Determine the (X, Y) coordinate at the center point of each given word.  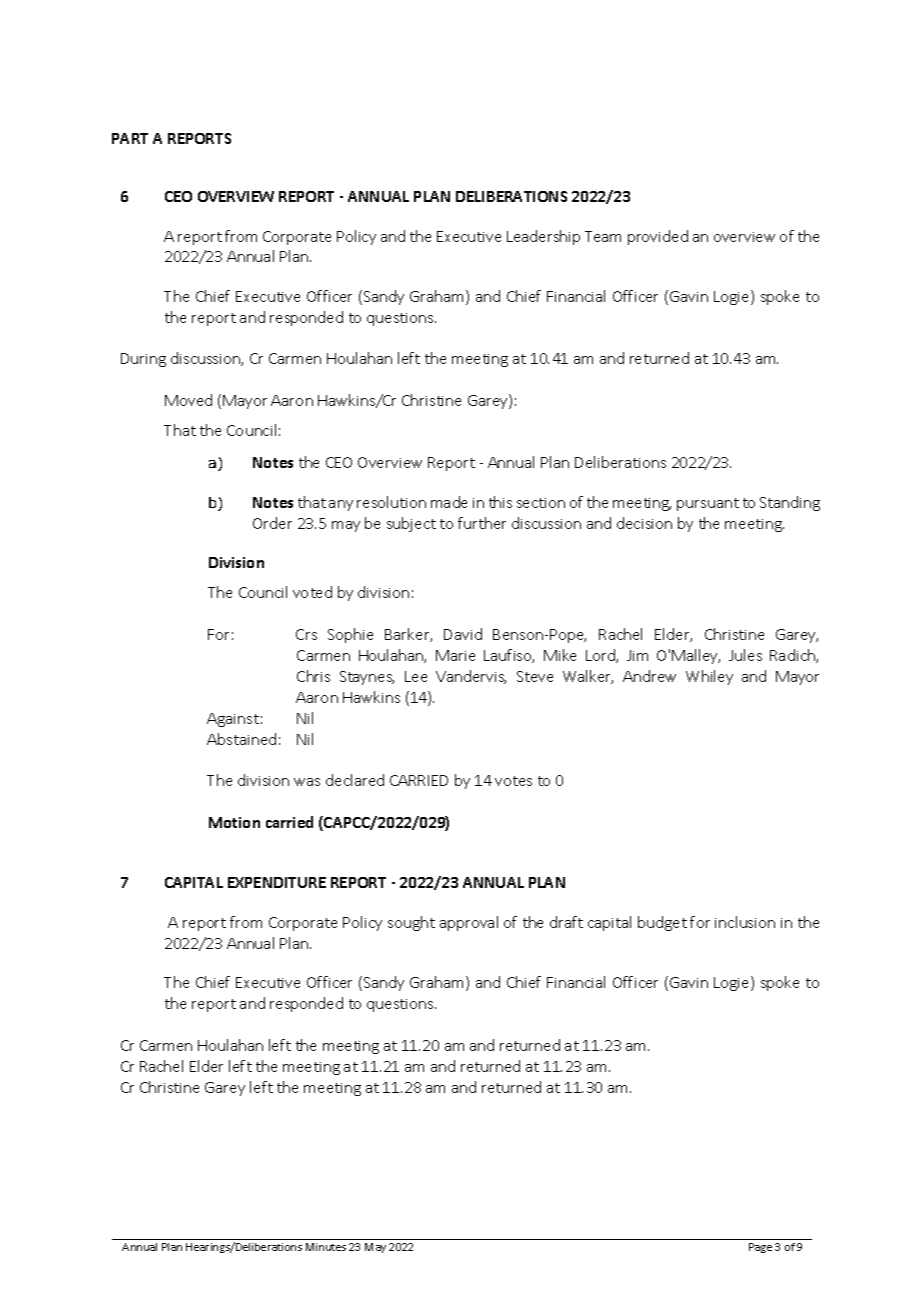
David (463, 634)
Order (272, 523)
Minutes (326, 1247)
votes (513, 781)
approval (469, 923)
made (449, 502)
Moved (188, 400)
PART (130, 138)
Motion (234, 822)
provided (658, 237)
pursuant (708, 504)
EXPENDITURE (277, 882)
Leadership (543, 237)
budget (662, 923)
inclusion (745, 922)
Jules (745, 655)
